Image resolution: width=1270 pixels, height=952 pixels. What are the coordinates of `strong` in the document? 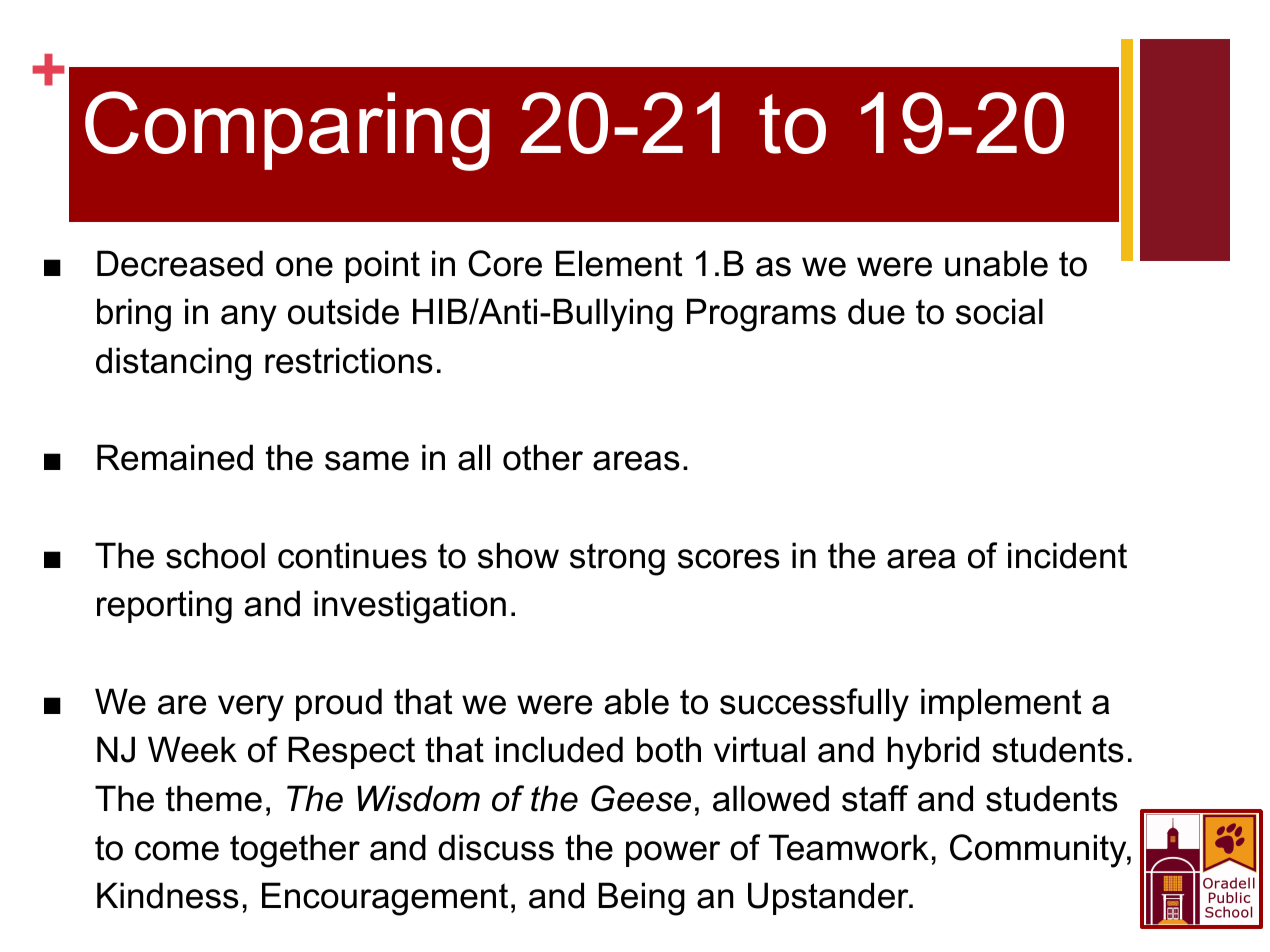 It's located at (617, 559).
